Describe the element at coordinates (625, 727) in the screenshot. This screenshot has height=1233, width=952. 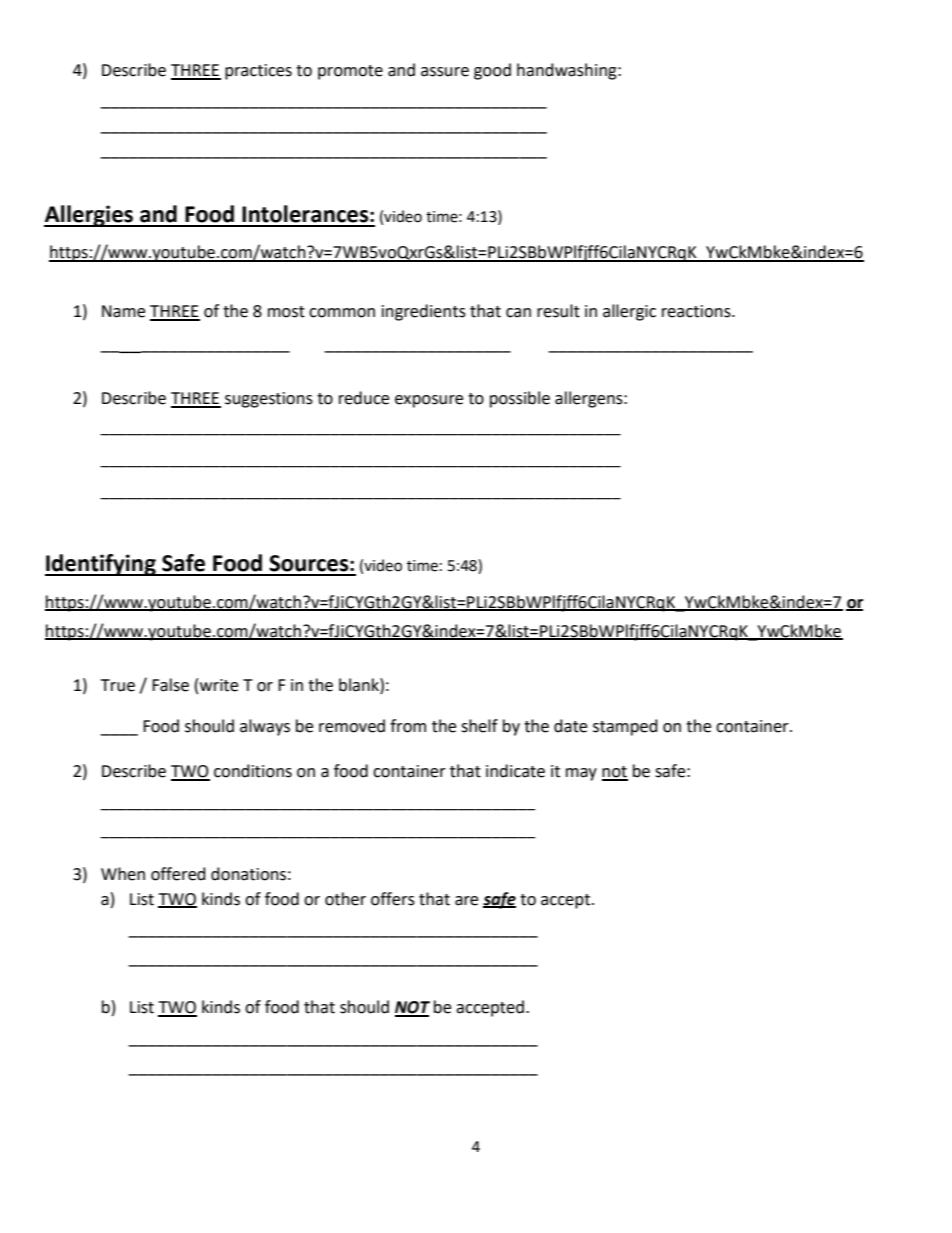
I see `stamped` at that location.
